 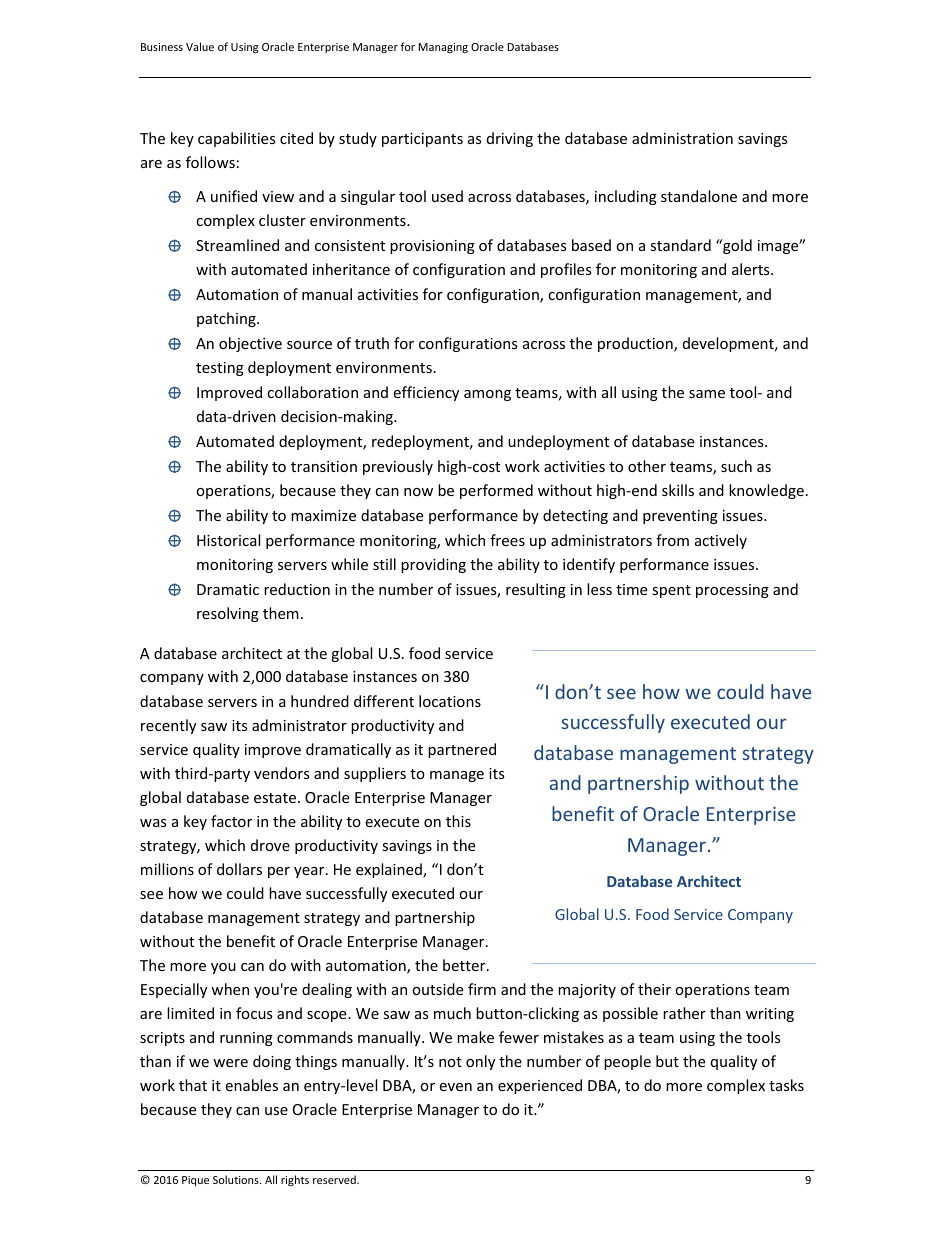 What do you see at coordinates (237, 1179) in the screenshot?
I see `Solutions` at bounding box center [237, 1179].
